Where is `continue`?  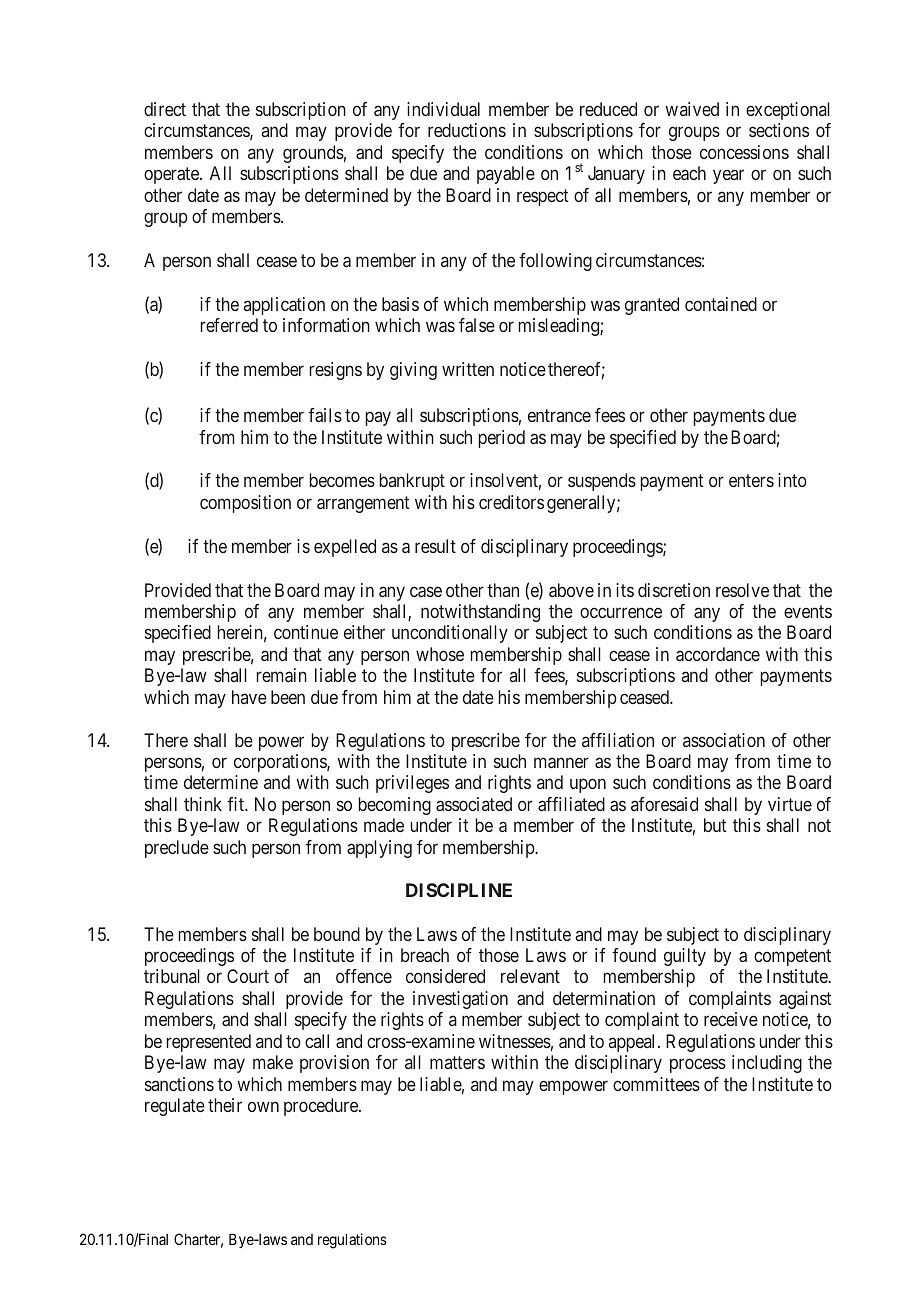 continue is located at coordinates (306, 632).
